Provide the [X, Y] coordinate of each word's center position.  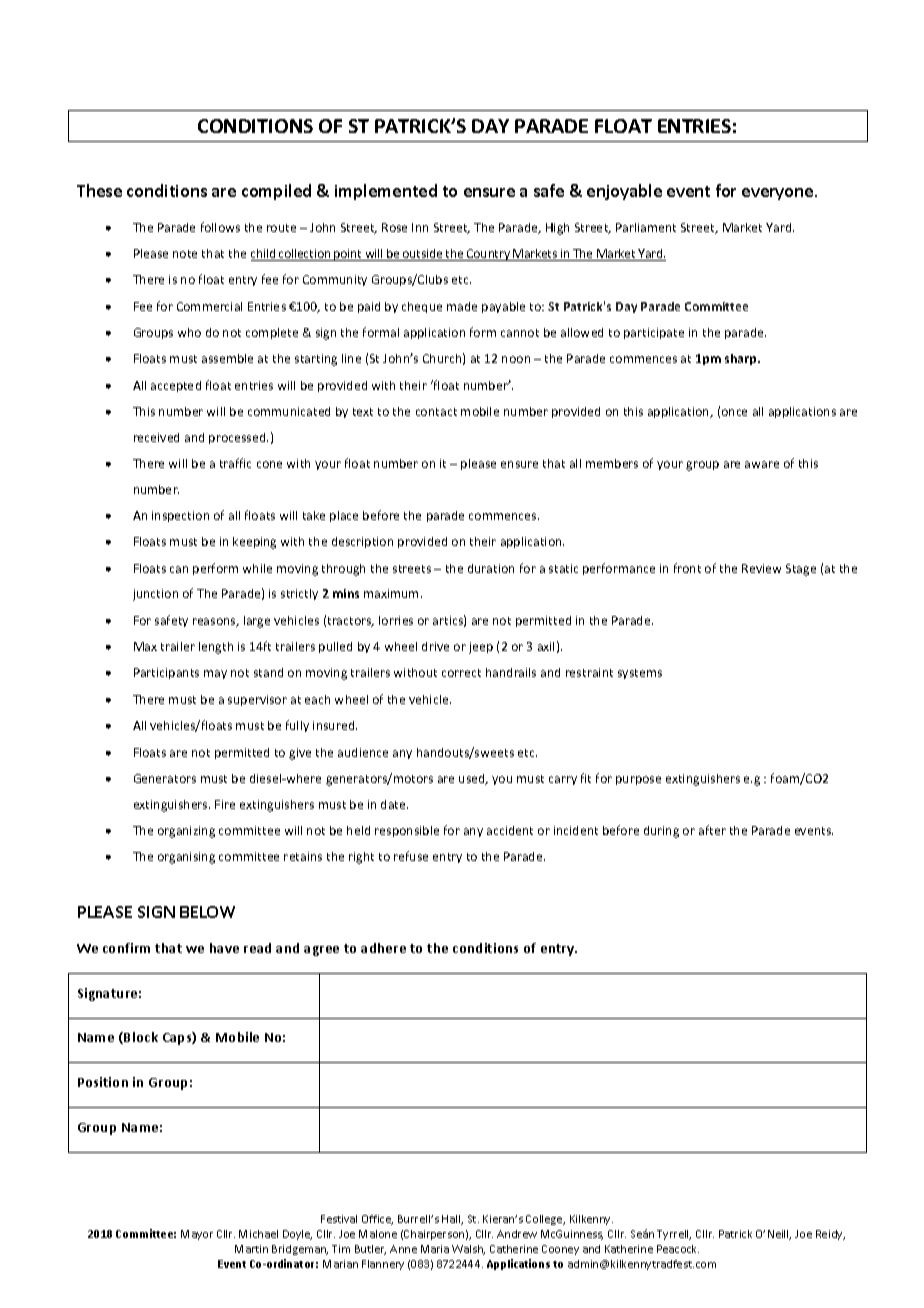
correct [461, 673]
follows [220, 227]
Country [489, 255]
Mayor [197, 1235]
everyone [779, 194]
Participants [166, 673]
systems [640, 674]
